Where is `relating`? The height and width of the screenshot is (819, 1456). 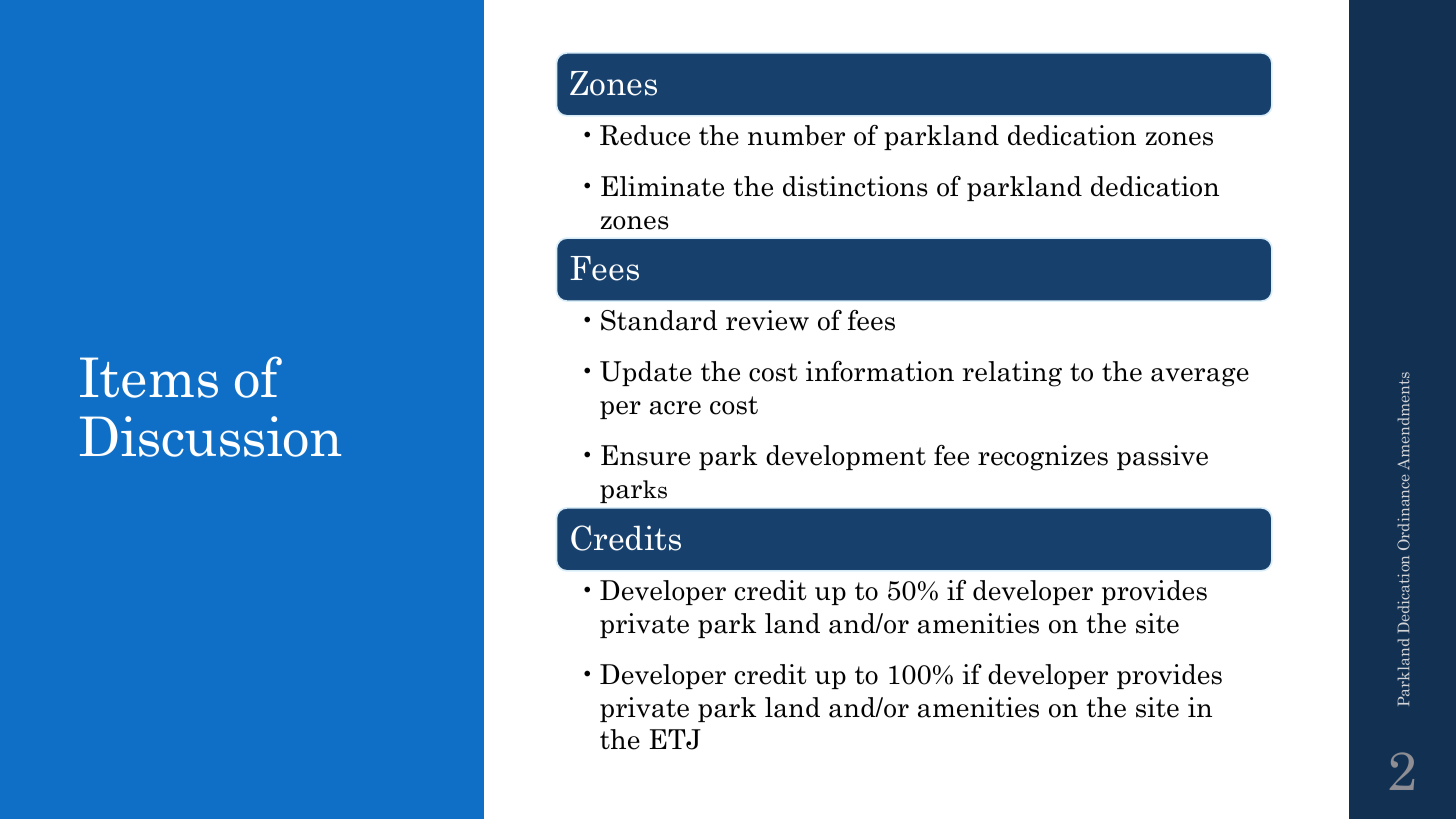 relating is located at coordinates (1012, 374).
